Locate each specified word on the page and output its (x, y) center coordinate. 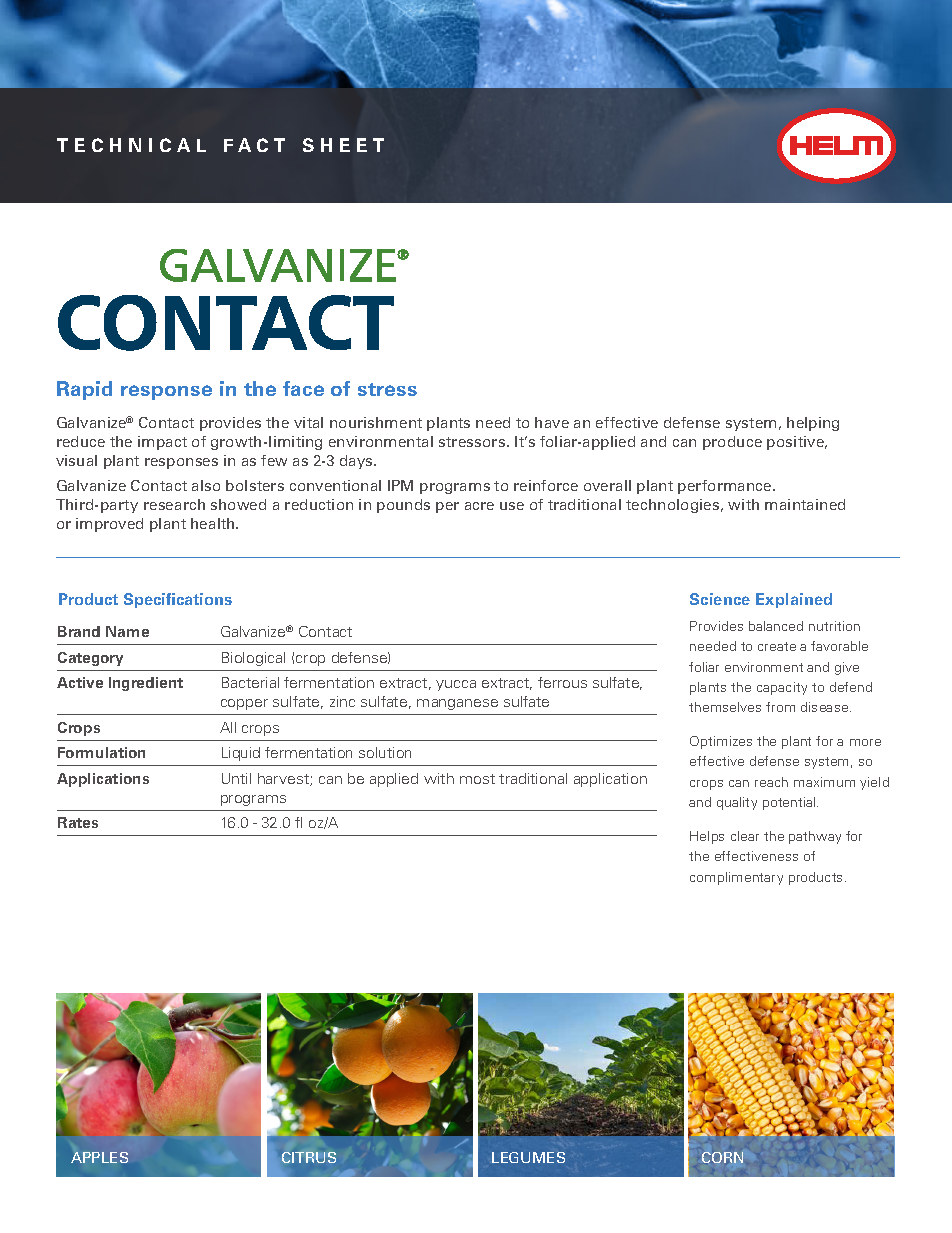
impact (162, 443)
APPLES (99, 1157)
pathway (815, 837)
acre (479, 506)
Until (236, 778)
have (552, 422)
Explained (794, 600)
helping (813, 424)
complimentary (736, 878)
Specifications (178, 600)
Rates (78, 822)
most (477, 779)
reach (771, 782)
